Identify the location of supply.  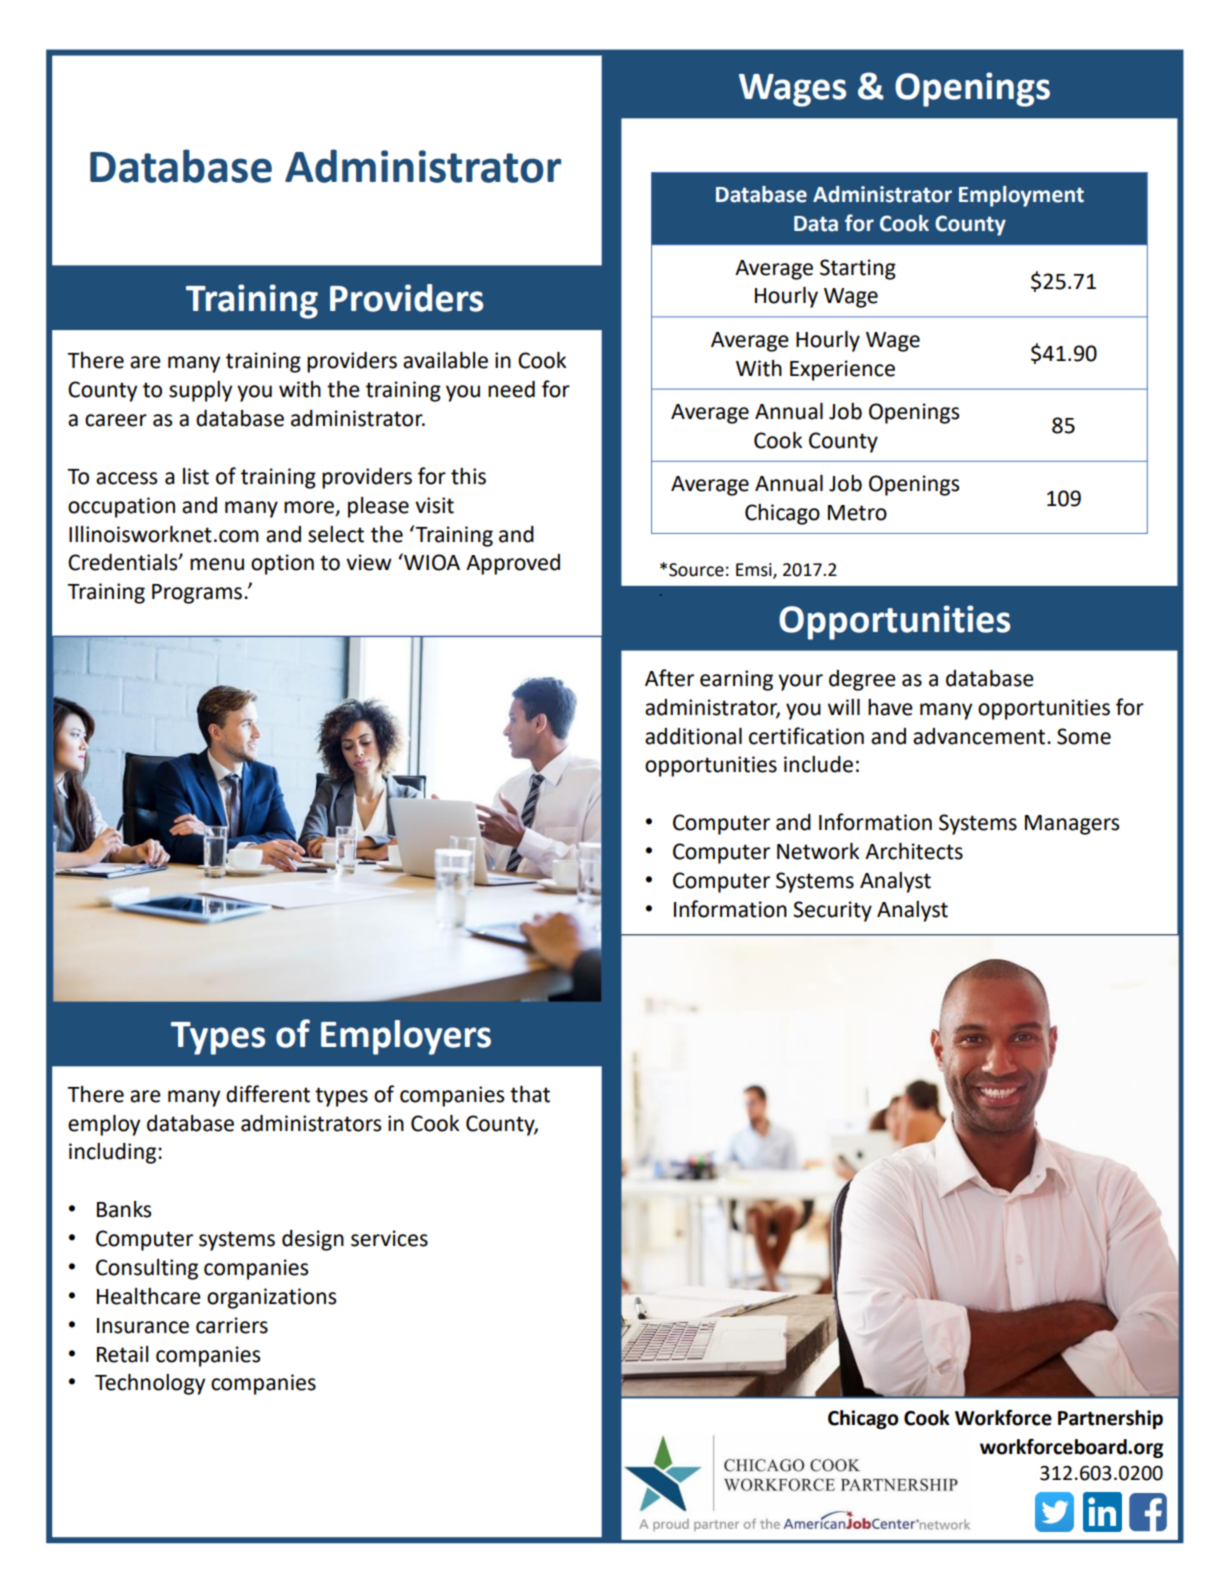
(200, 391).
